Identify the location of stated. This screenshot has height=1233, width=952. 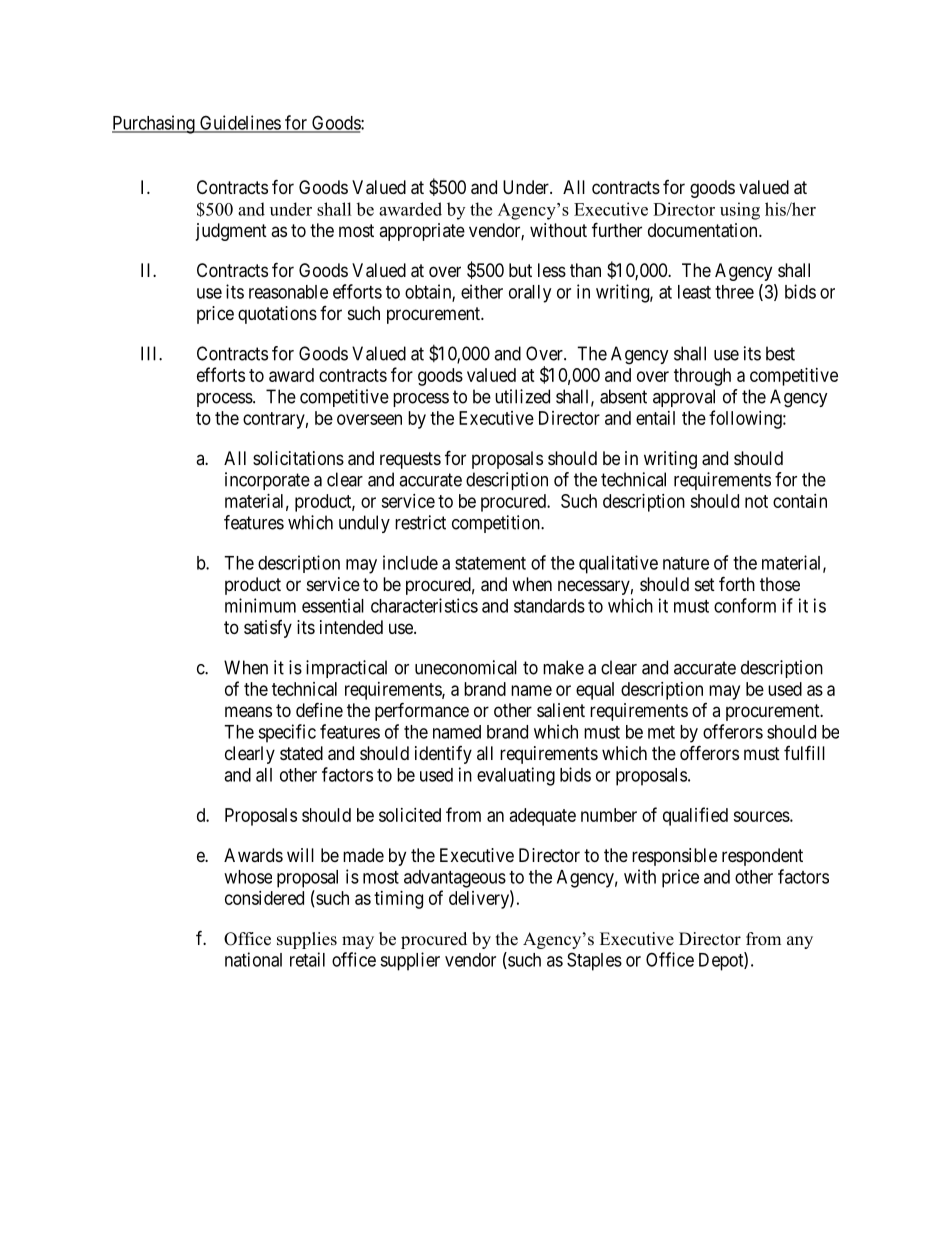
(301, 753).
